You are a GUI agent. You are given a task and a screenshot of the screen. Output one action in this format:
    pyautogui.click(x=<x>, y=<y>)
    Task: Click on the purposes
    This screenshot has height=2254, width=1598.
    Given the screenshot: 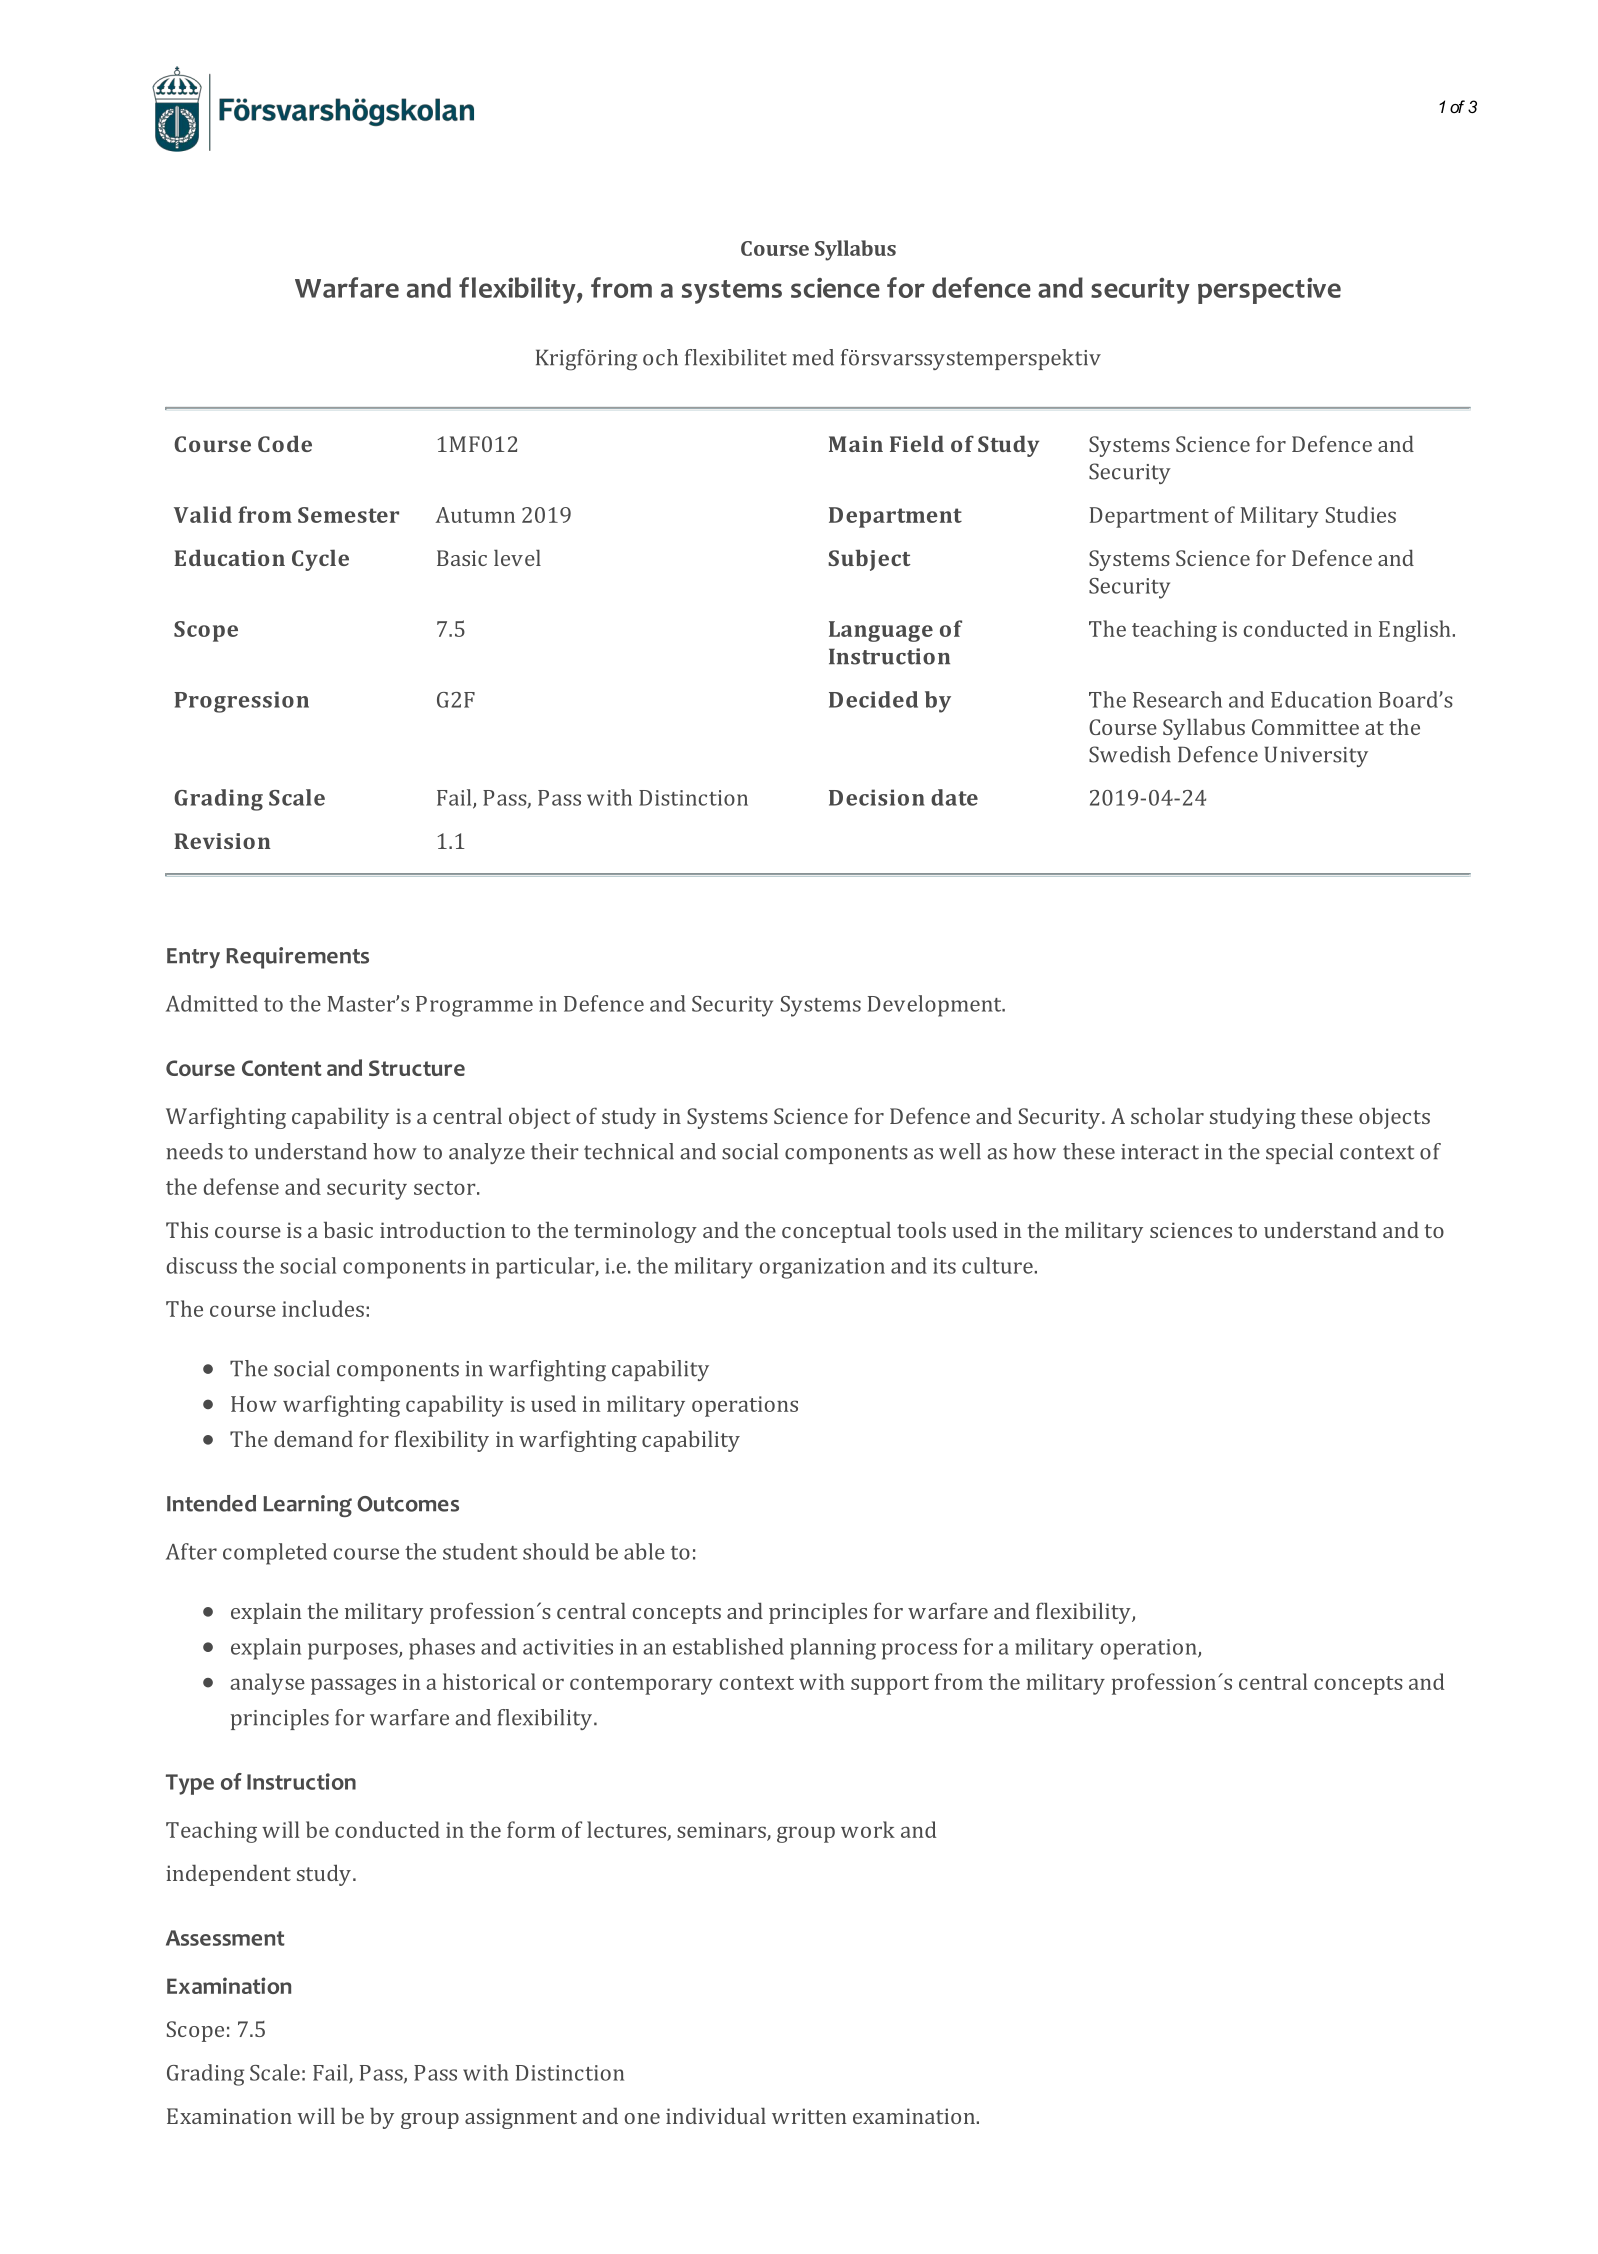 What is the action you would take?
    pyautogui.click(x=354, y=1651)
